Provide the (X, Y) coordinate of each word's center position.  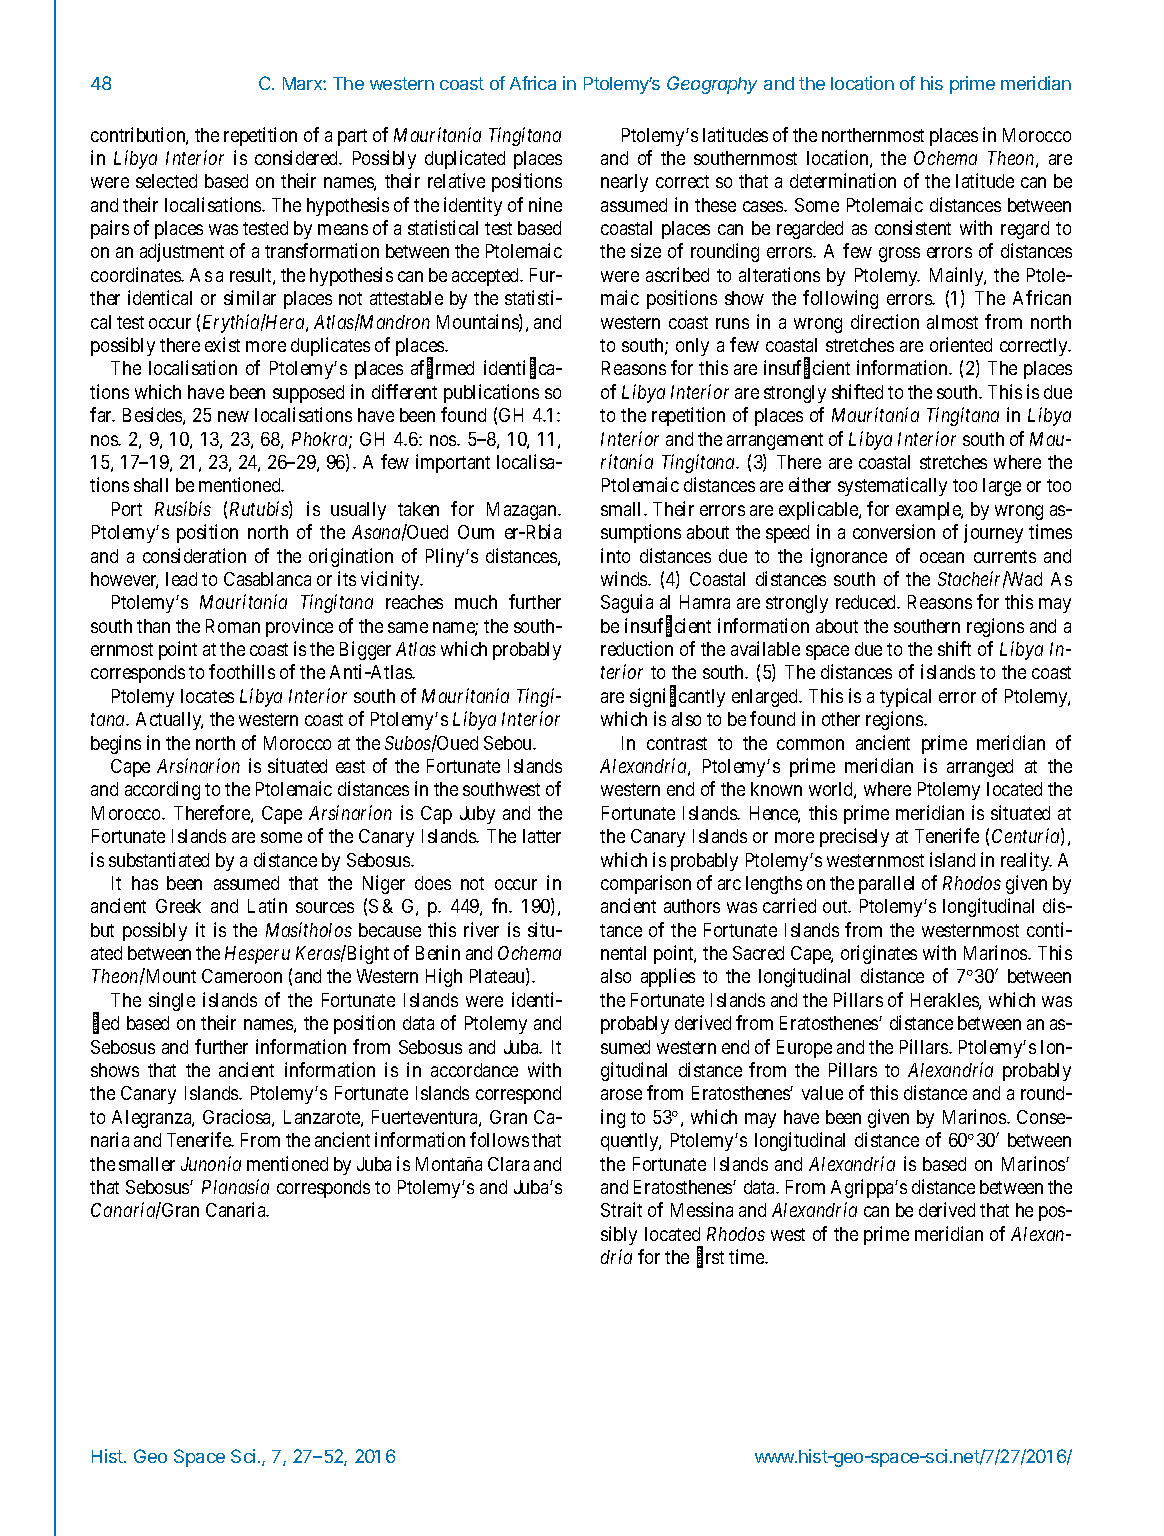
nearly (624, 183)
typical (905, 697)
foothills (242, 671)
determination (843, 180)
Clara (508, 1164)
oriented (961, 344)
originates (879, 954)
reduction (637, 648)
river (481, 929)
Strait (621, 1209)
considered (298, 157)
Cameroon (242, 976)
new (233, 416)
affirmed (442, 369)
